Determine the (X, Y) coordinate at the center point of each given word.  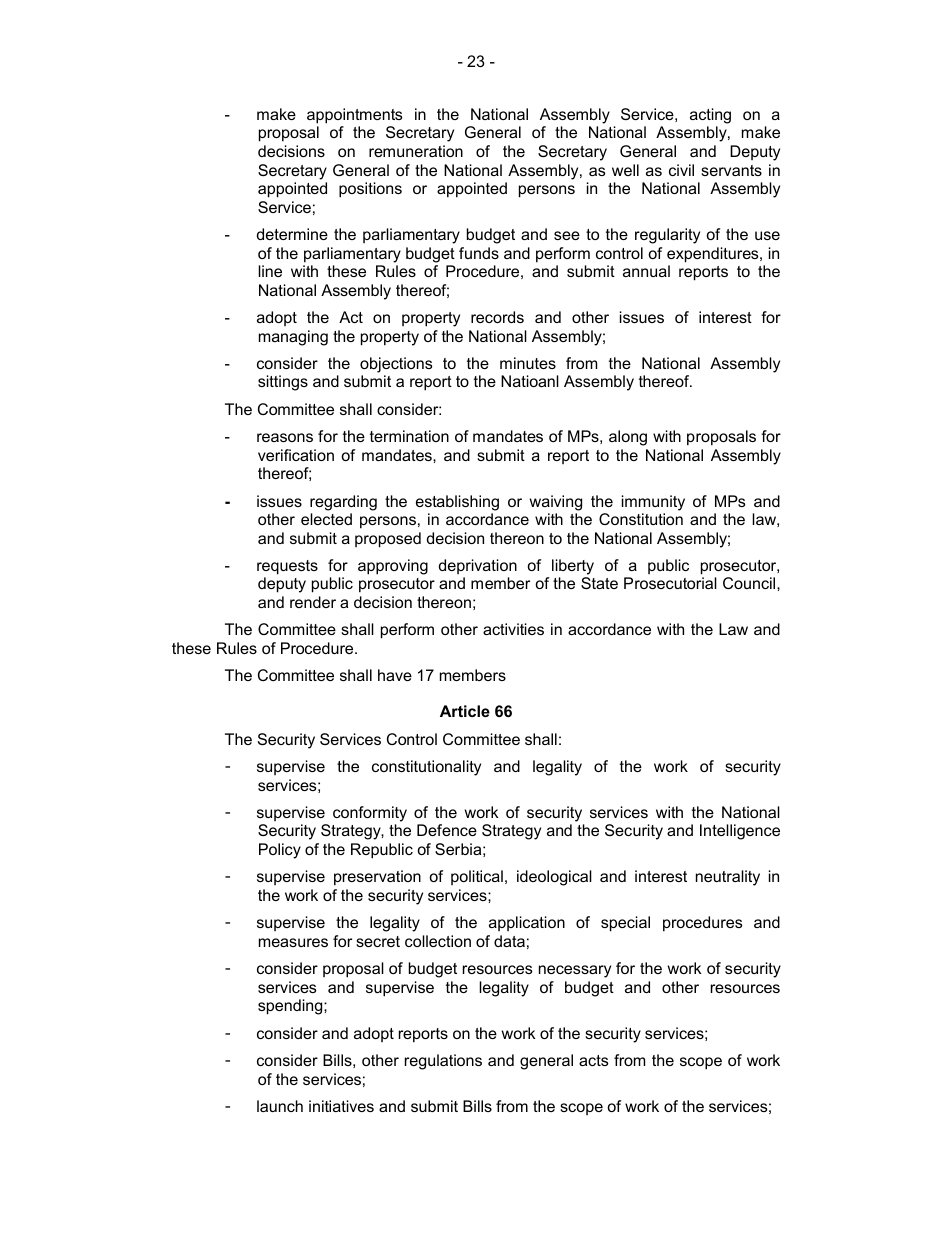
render (313, 602)
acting (710, 116)
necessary (575, 971)
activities (513, 629)
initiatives (341, 1106)
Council (750, 583)
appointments (354, 116)
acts (593, 1060)
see (567, 235)
